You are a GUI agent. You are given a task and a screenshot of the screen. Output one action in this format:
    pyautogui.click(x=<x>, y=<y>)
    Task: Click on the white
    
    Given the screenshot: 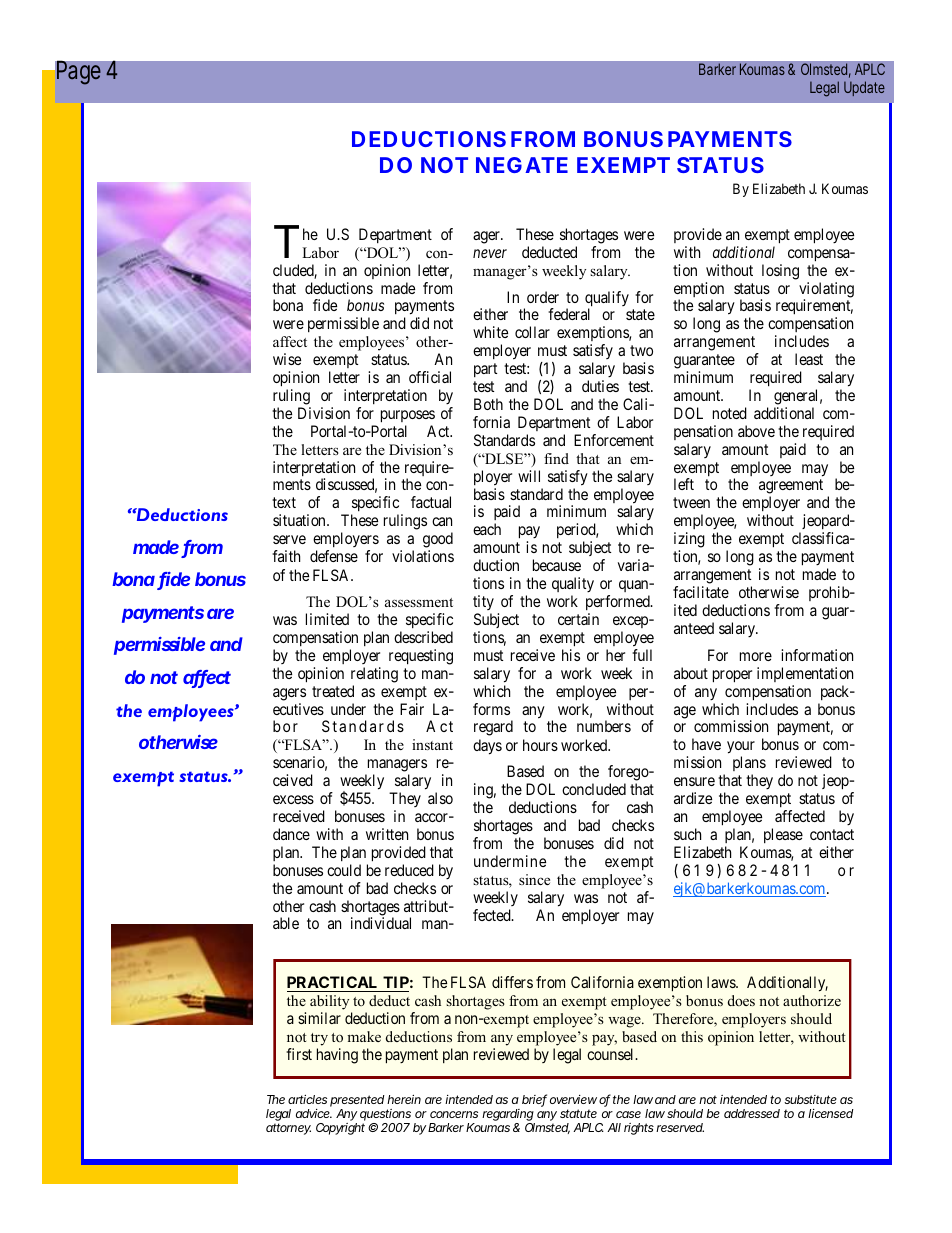 What is the action you would take?
    pyautogui.click(x=490, y=332)
